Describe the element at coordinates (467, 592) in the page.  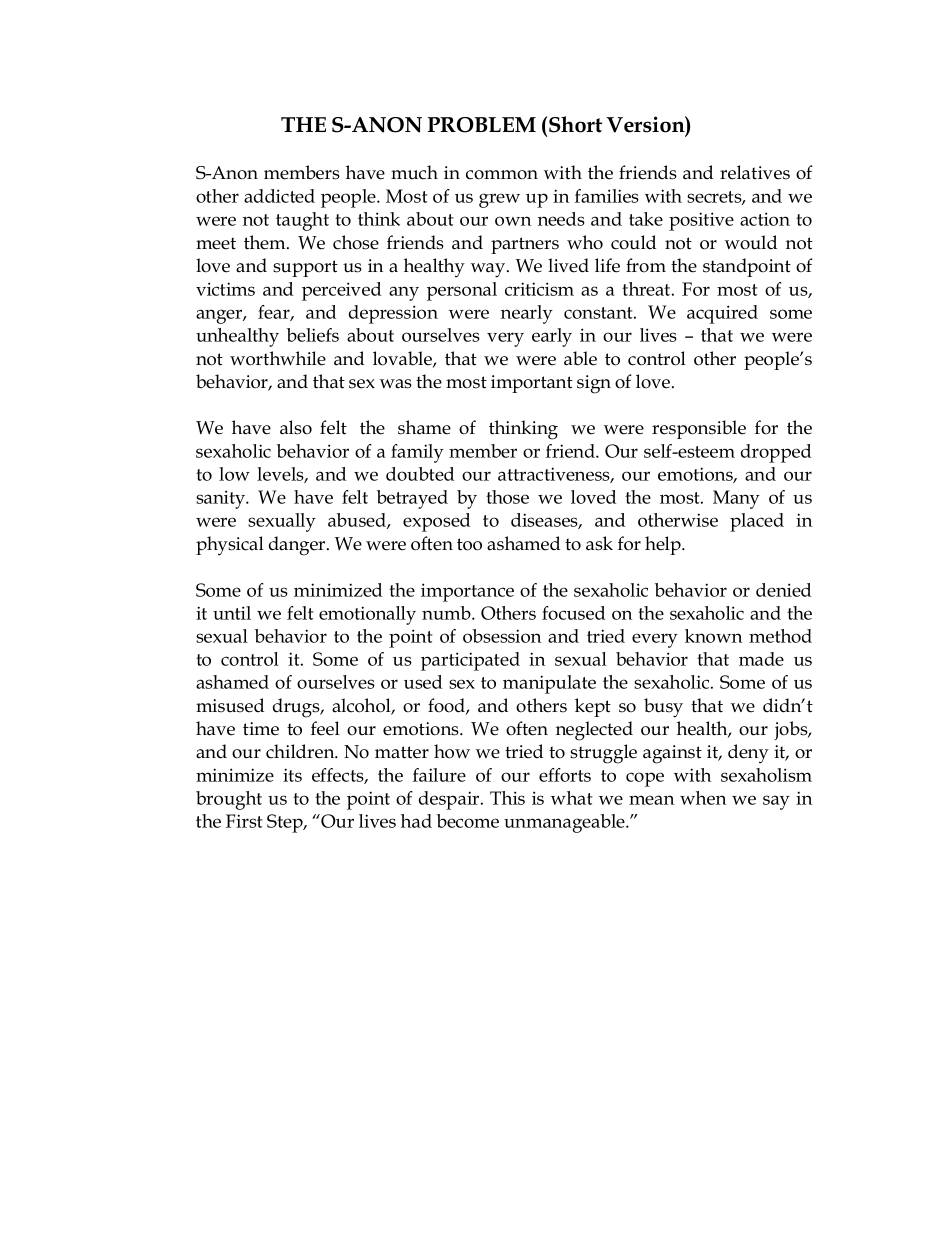
I see `importance` at that location.
